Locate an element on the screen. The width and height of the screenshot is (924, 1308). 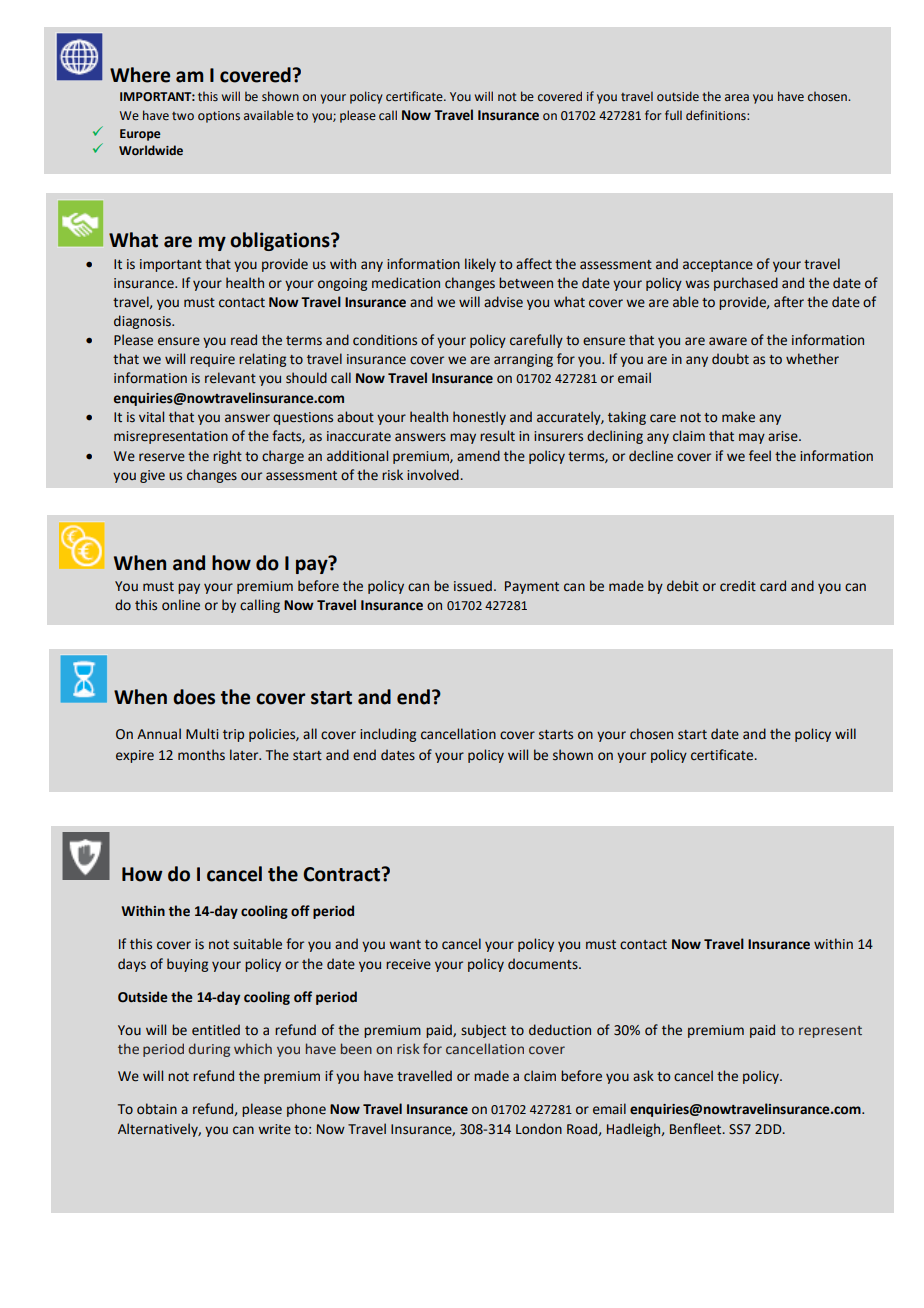
obtain is located at coordinates (157, 1109).
